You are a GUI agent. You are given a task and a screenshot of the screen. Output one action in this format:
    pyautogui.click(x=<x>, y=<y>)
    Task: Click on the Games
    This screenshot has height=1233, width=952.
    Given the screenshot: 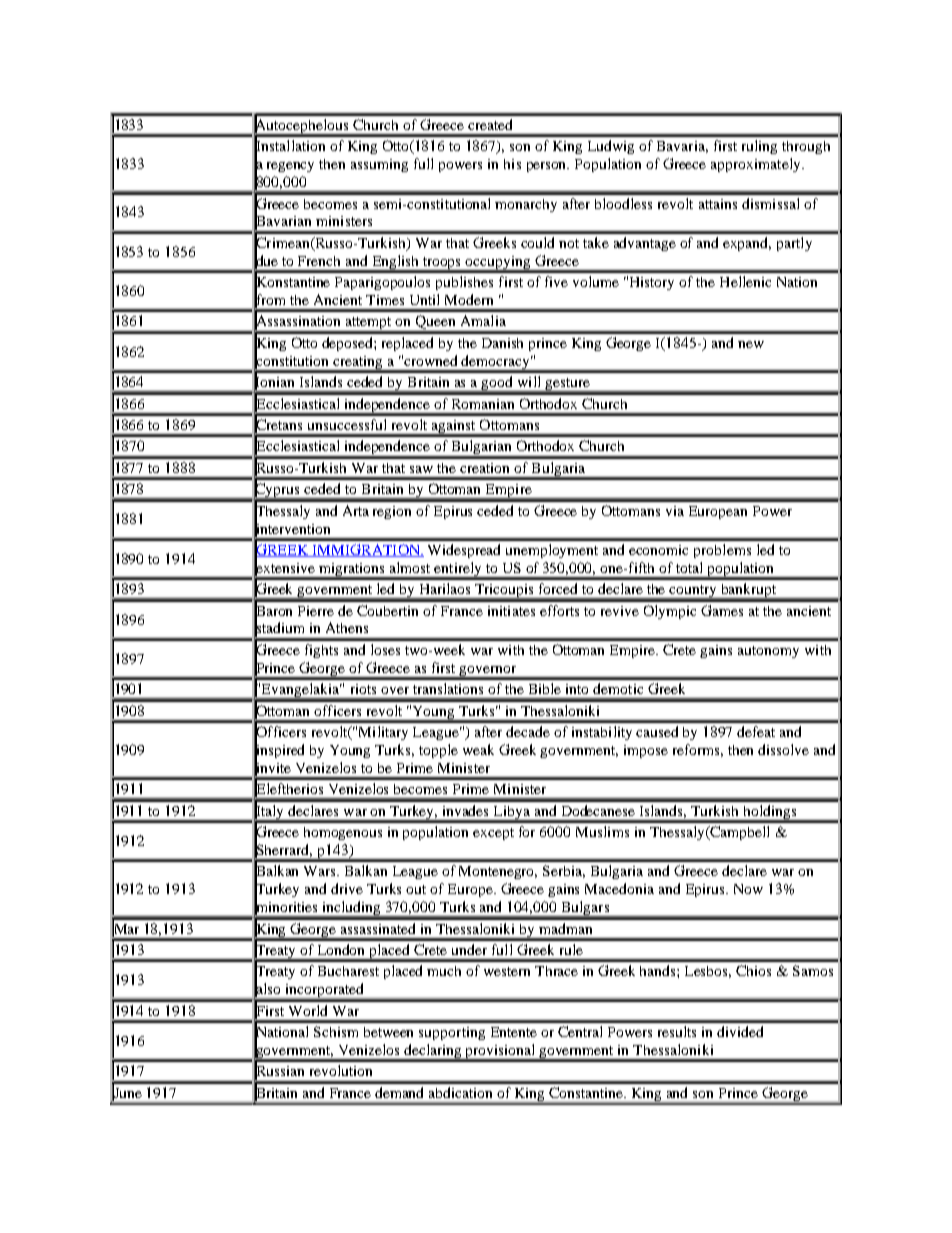 What is the action you would take?
    pyautogui.click(x=722, y=610)
